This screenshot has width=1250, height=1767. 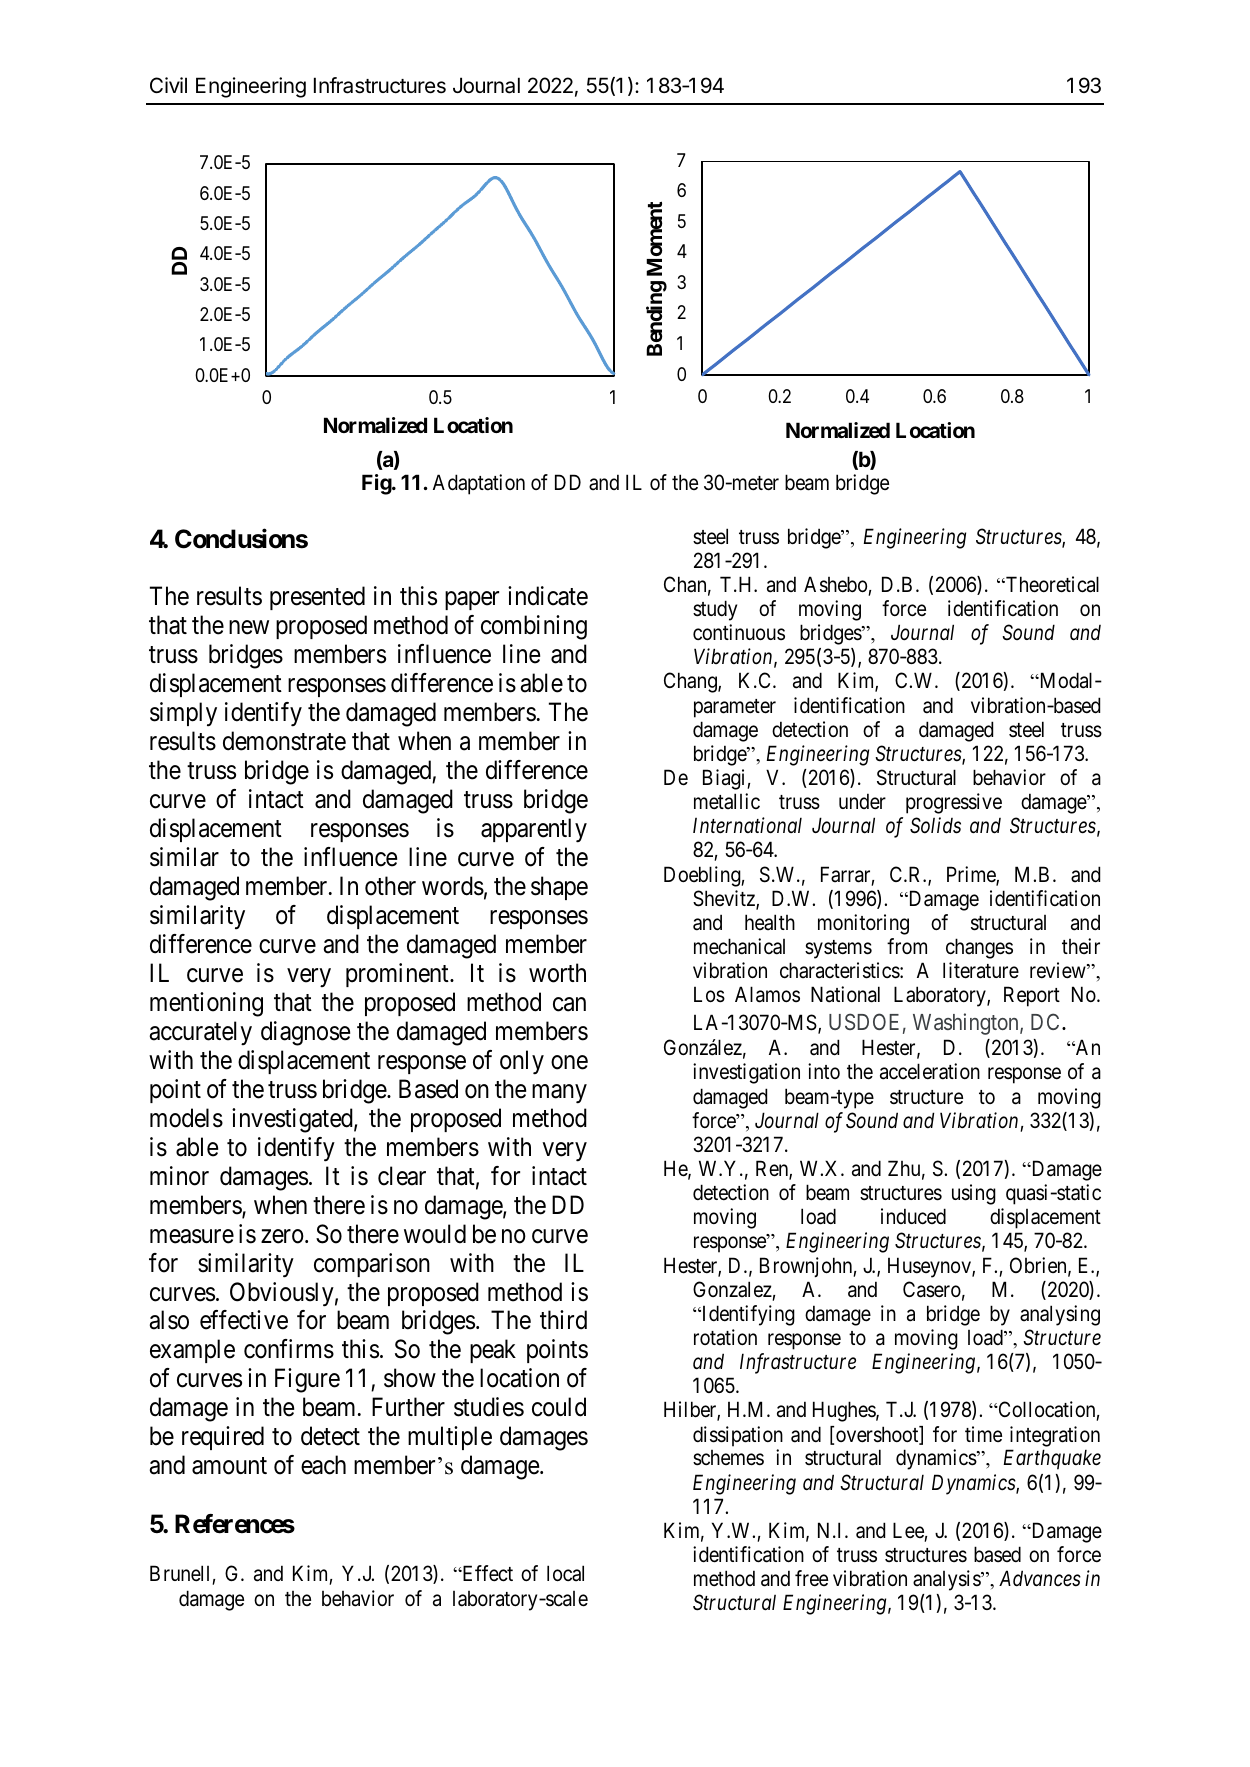 I want to click on acceleration, so click(x=930, y=1071).
